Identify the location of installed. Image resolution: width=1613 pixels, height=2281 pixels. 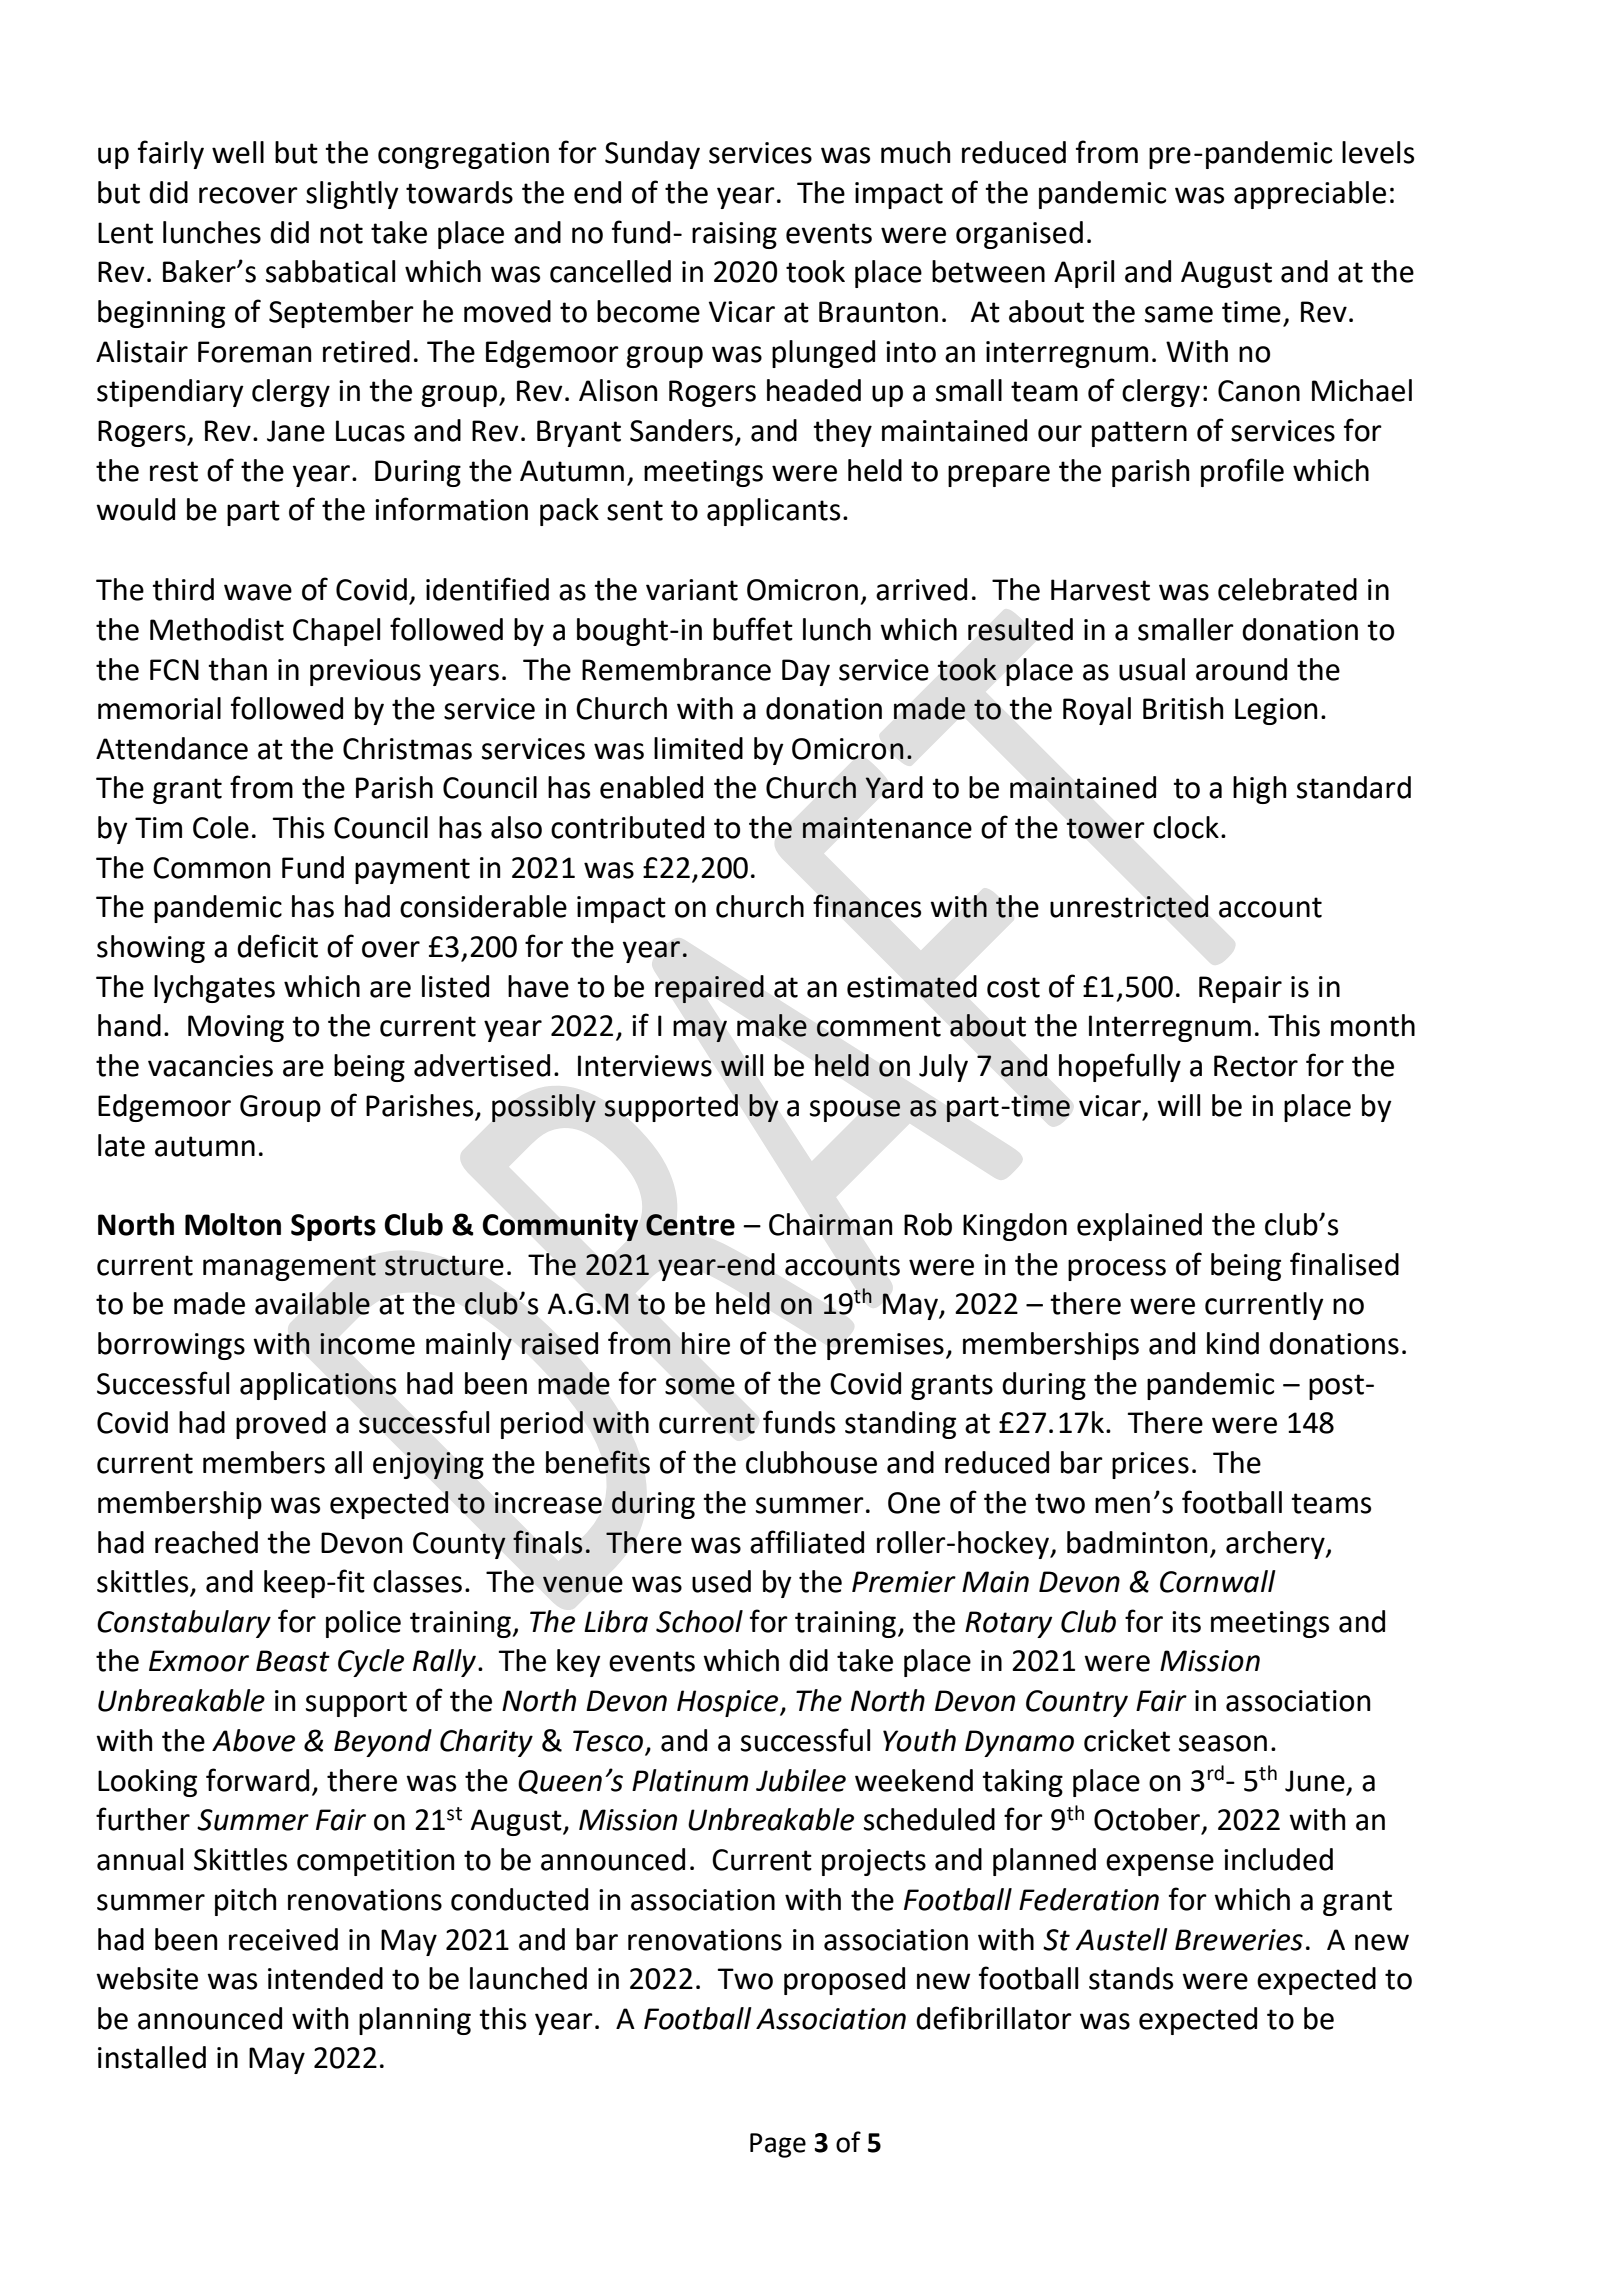
(152, 2057).
